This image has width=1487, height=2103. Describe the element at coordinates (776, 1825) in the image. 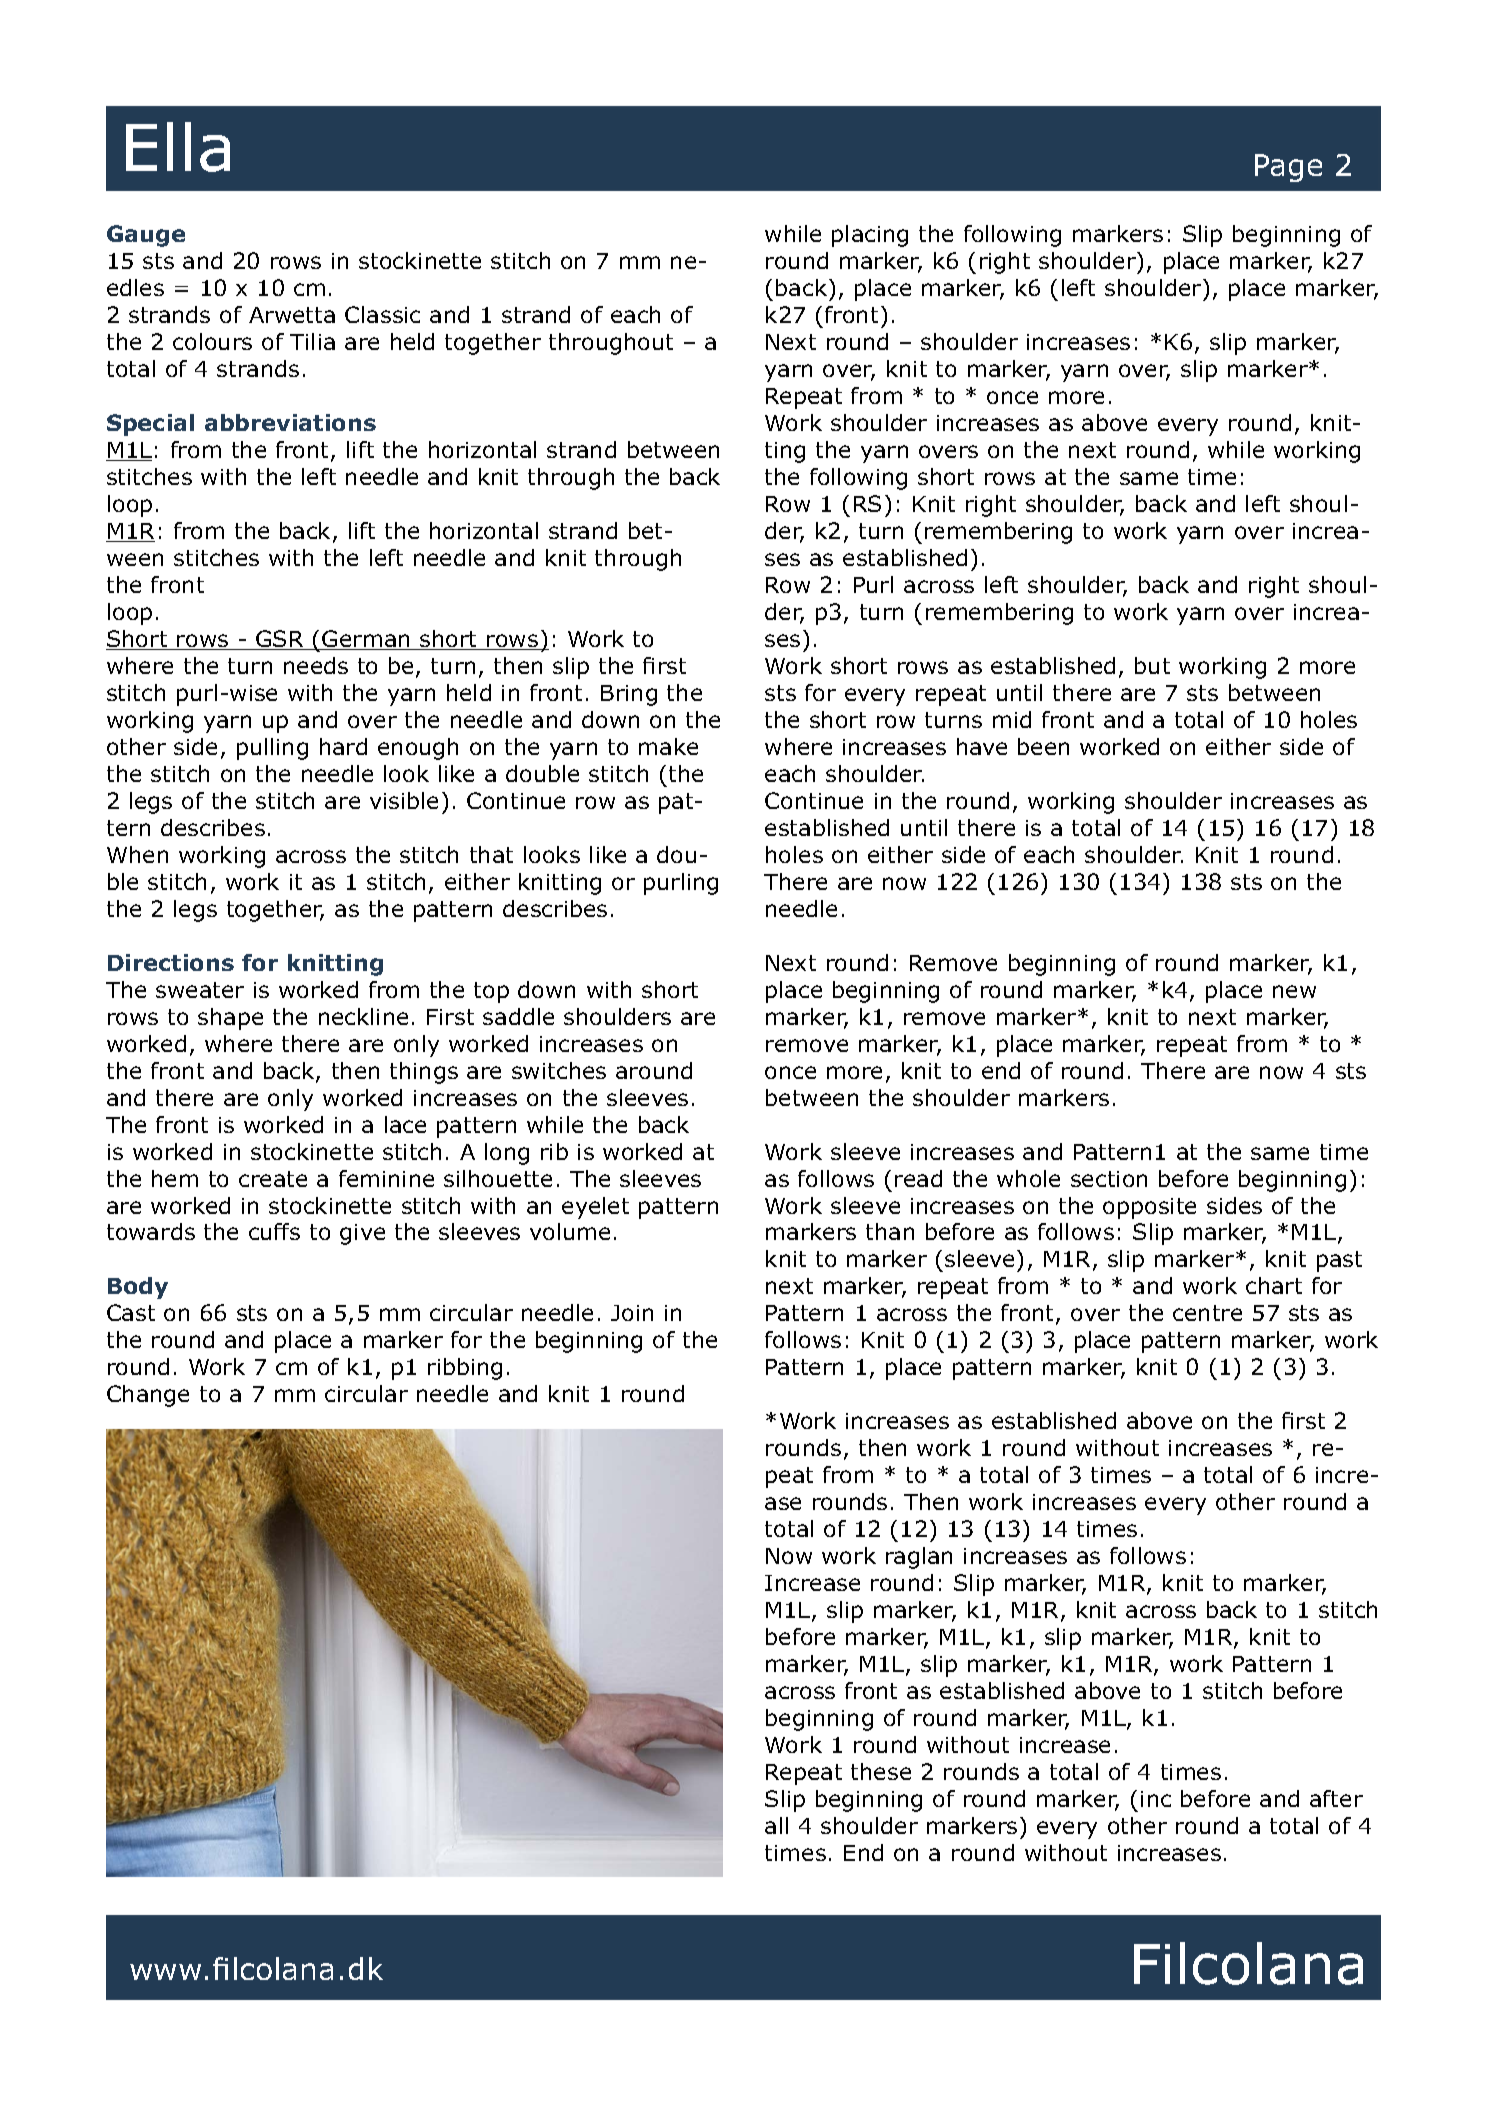

I see `all` at that location.
